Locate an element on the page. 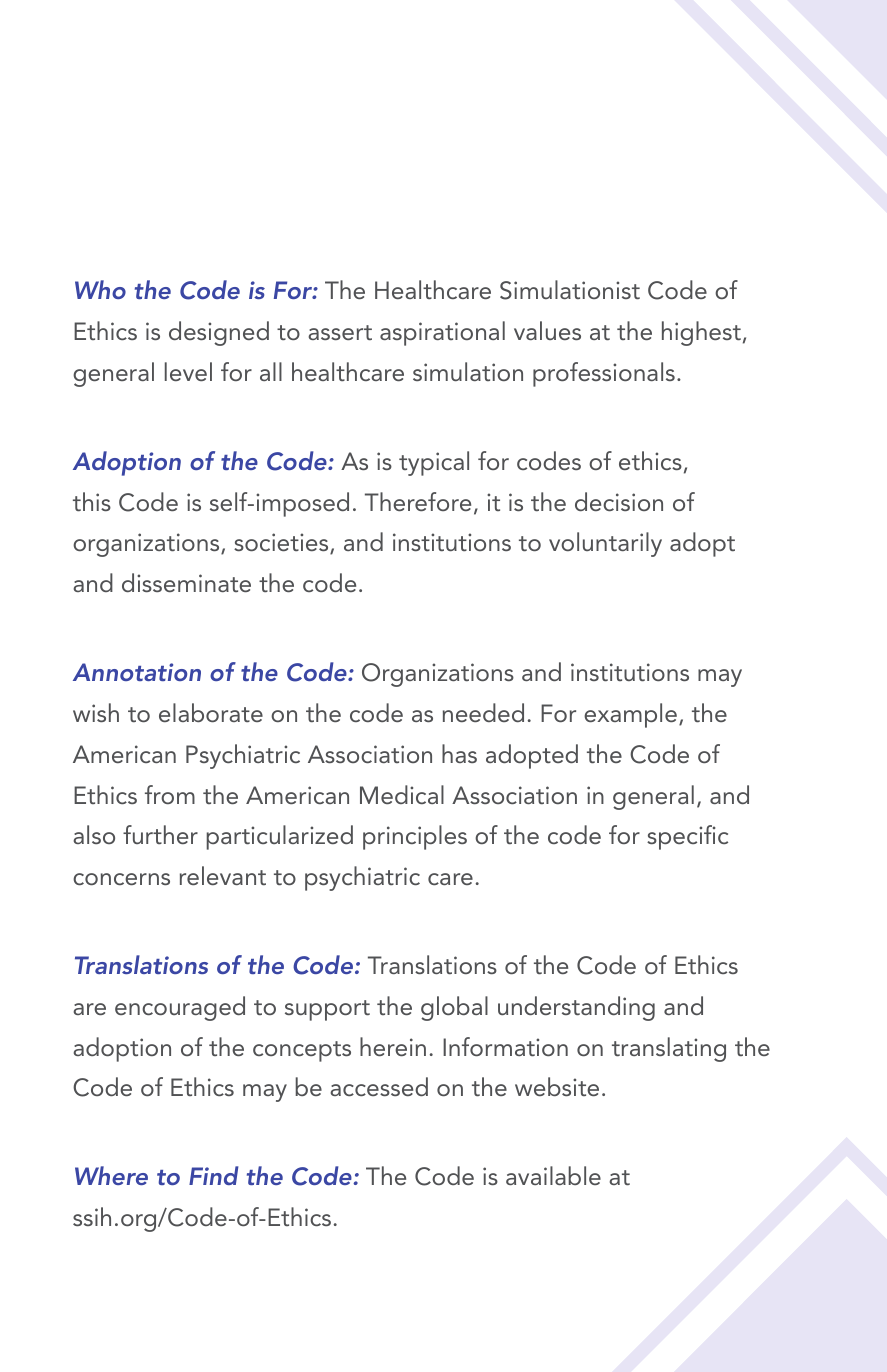  available is located at coordinates (553, 1175).
